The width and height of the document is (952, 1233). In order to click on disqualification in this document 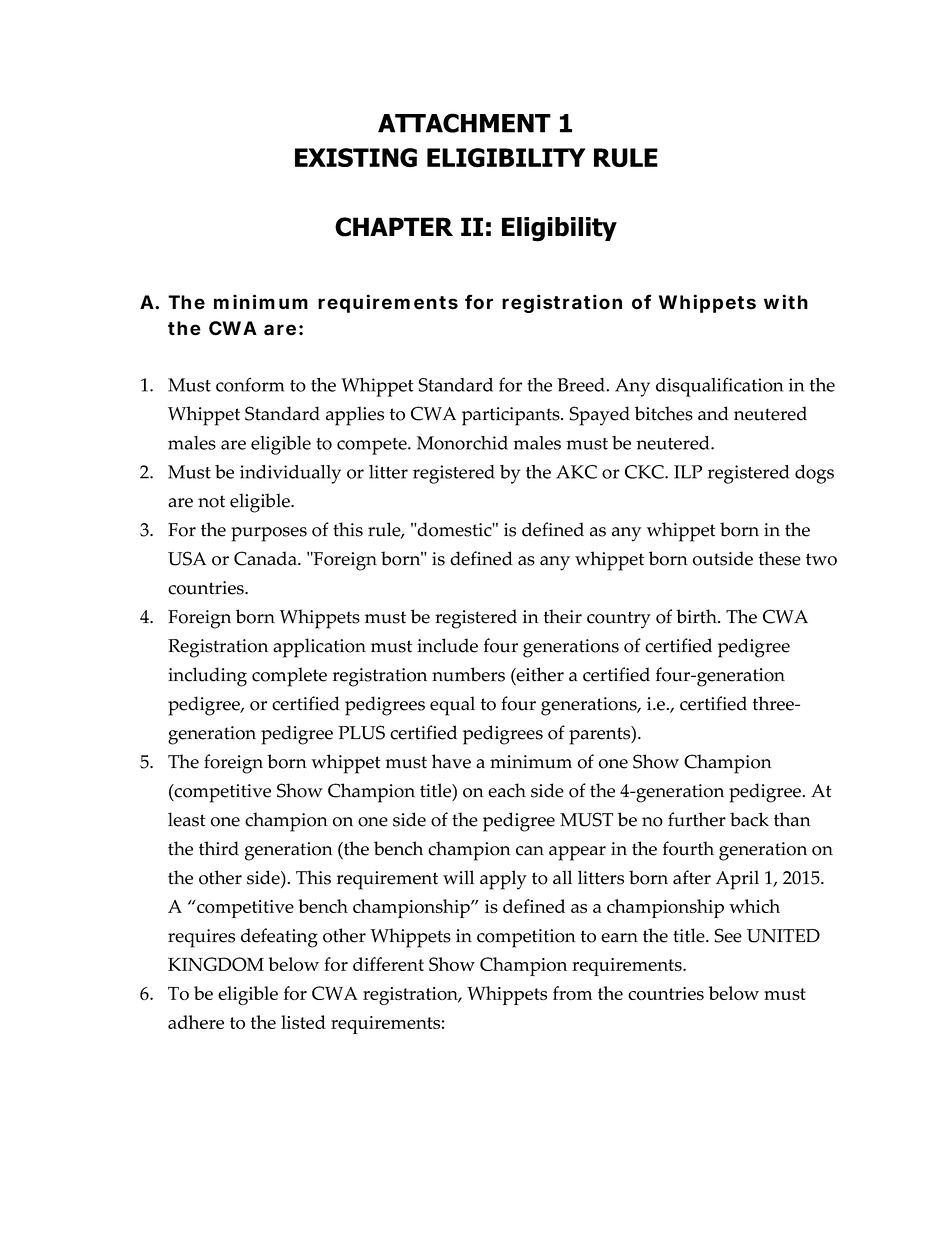, I will do `click(719, 387)`.
